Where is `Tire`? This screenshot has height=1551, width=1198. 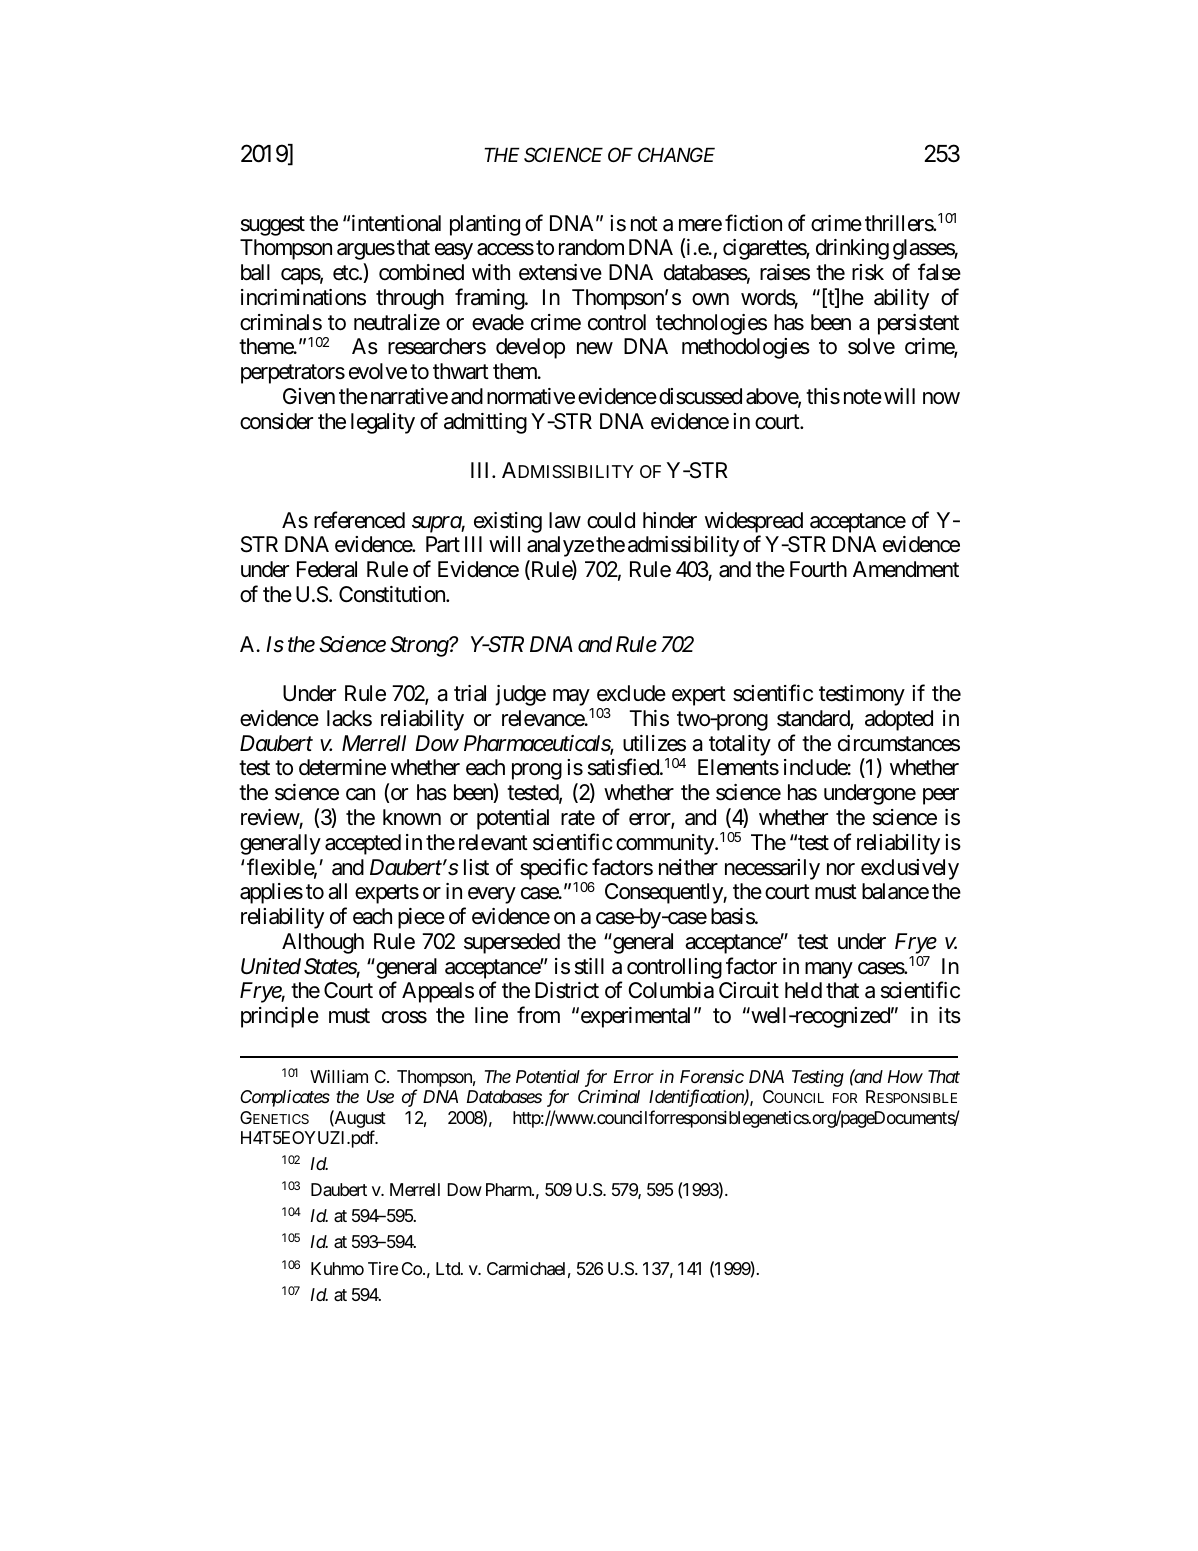 Tire is located at coordinates (383, 1268).
